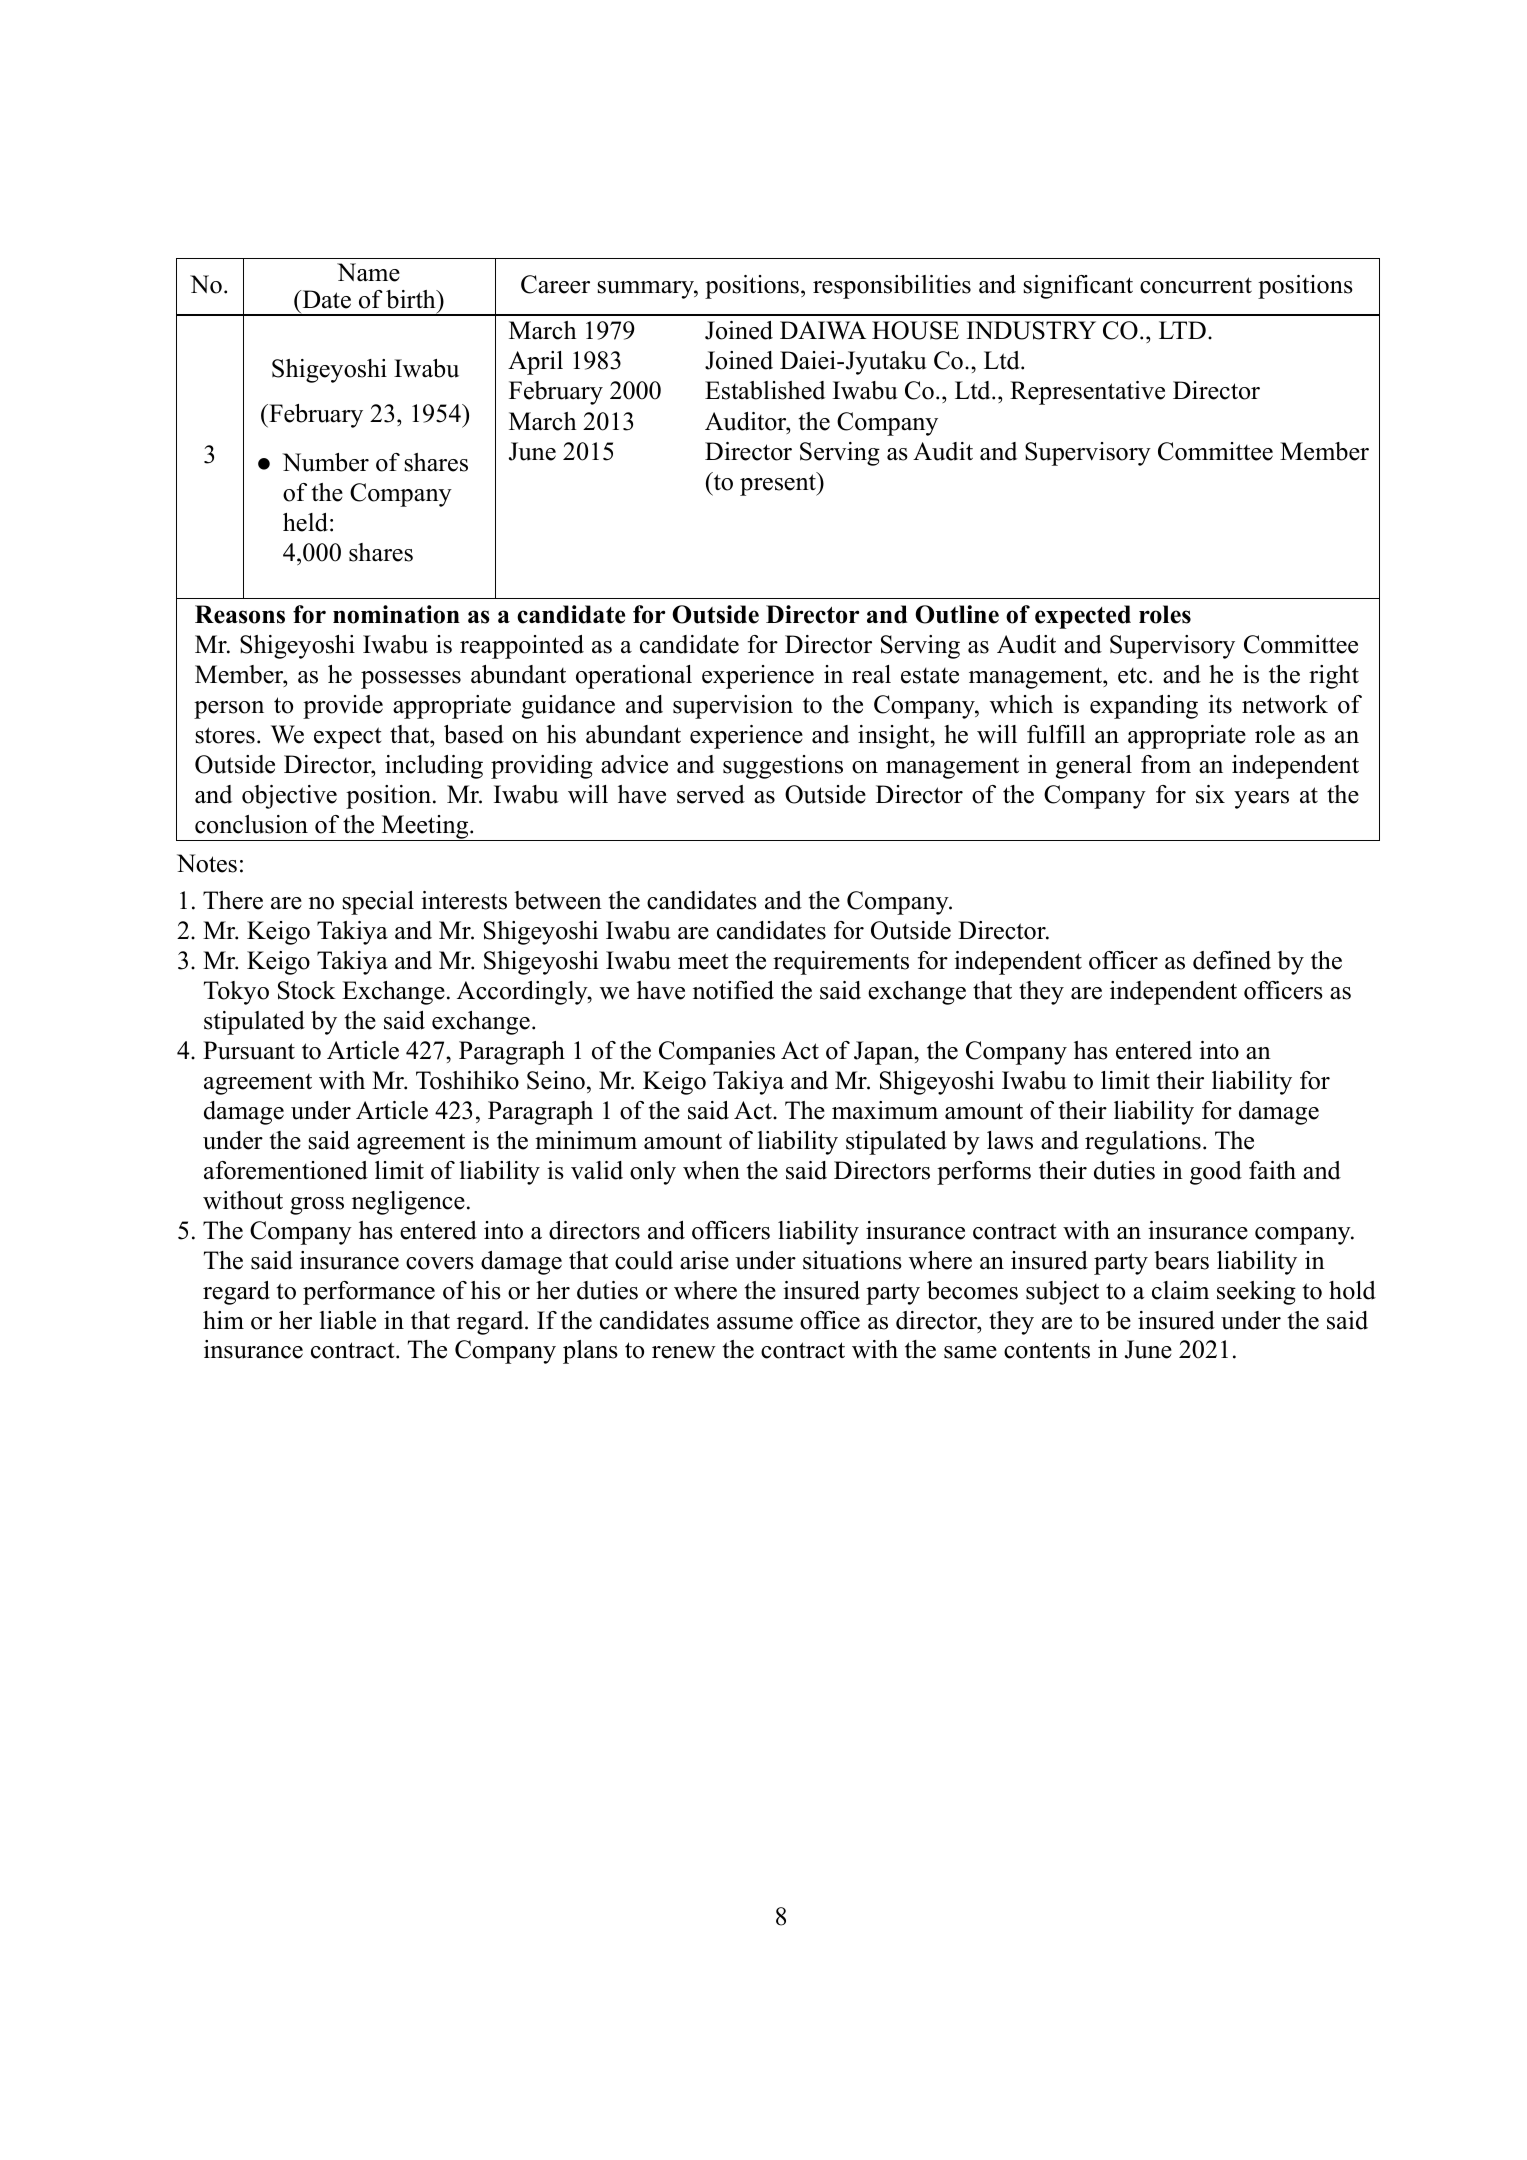 This screenshot has height=2160, width=1527. Describe the element at coordinates (1256, 1293) in the screenshot. I see `seeking` at that location.
